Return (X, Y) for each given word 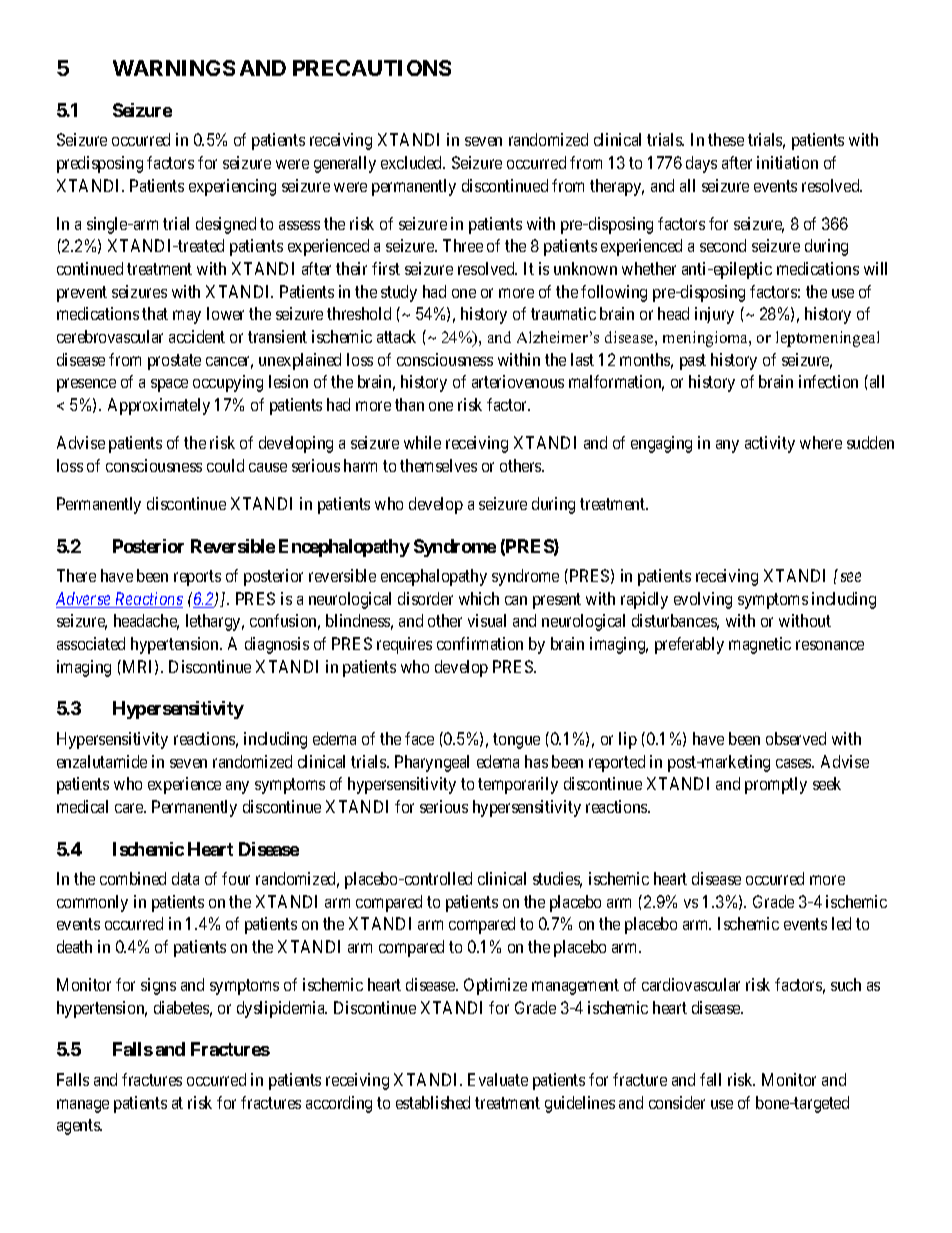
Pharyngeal (432, 763)
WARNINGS (174, 68)
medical (82, 806)
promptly (776, 785)
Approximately (159, 406)
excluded (413, 162)
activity (770, 444)
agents (79, 1127)
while (422, 442)
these (726, 139)
